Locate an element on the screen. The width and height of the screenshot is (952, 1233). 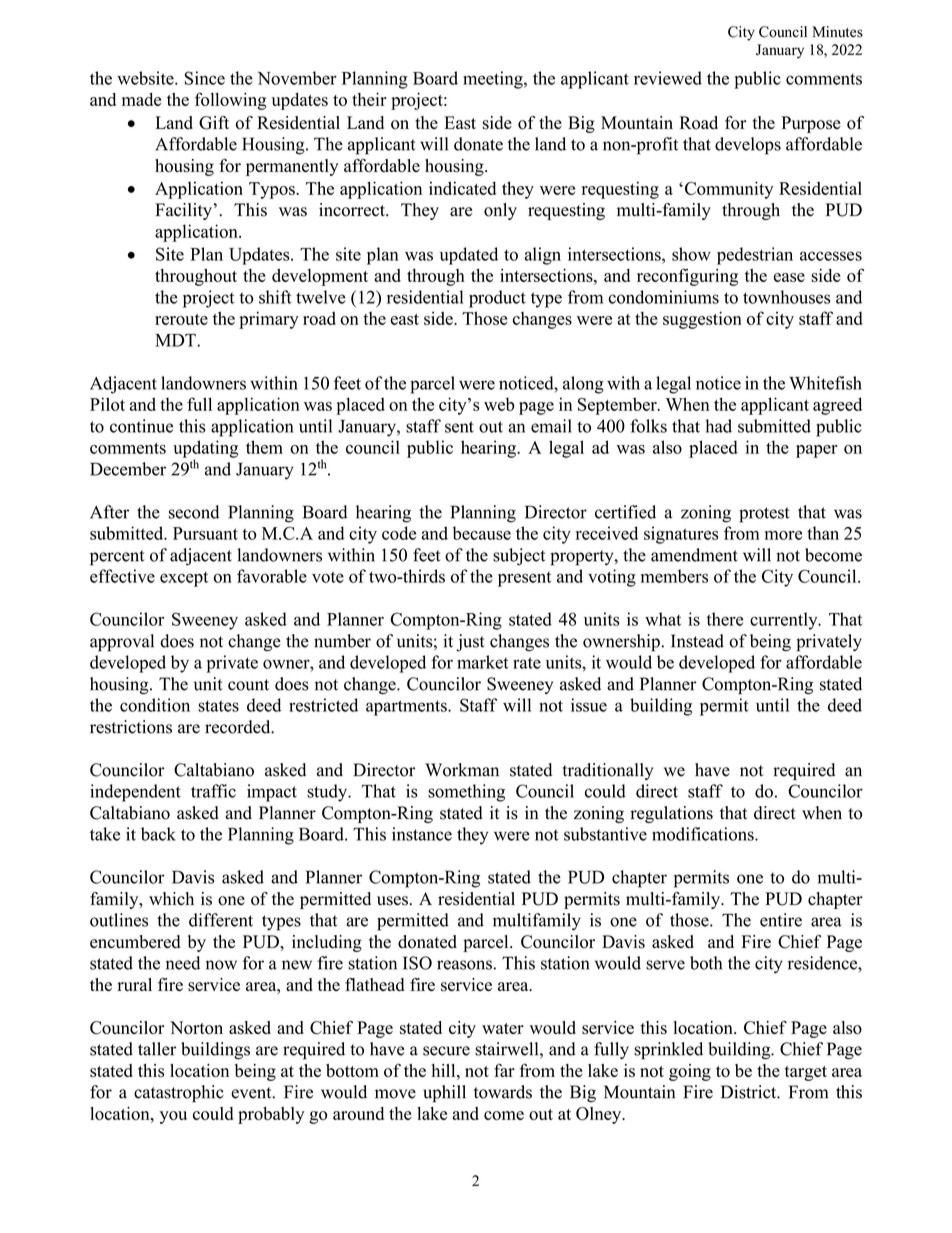
reviewed is located at coordinates (668, 78).
